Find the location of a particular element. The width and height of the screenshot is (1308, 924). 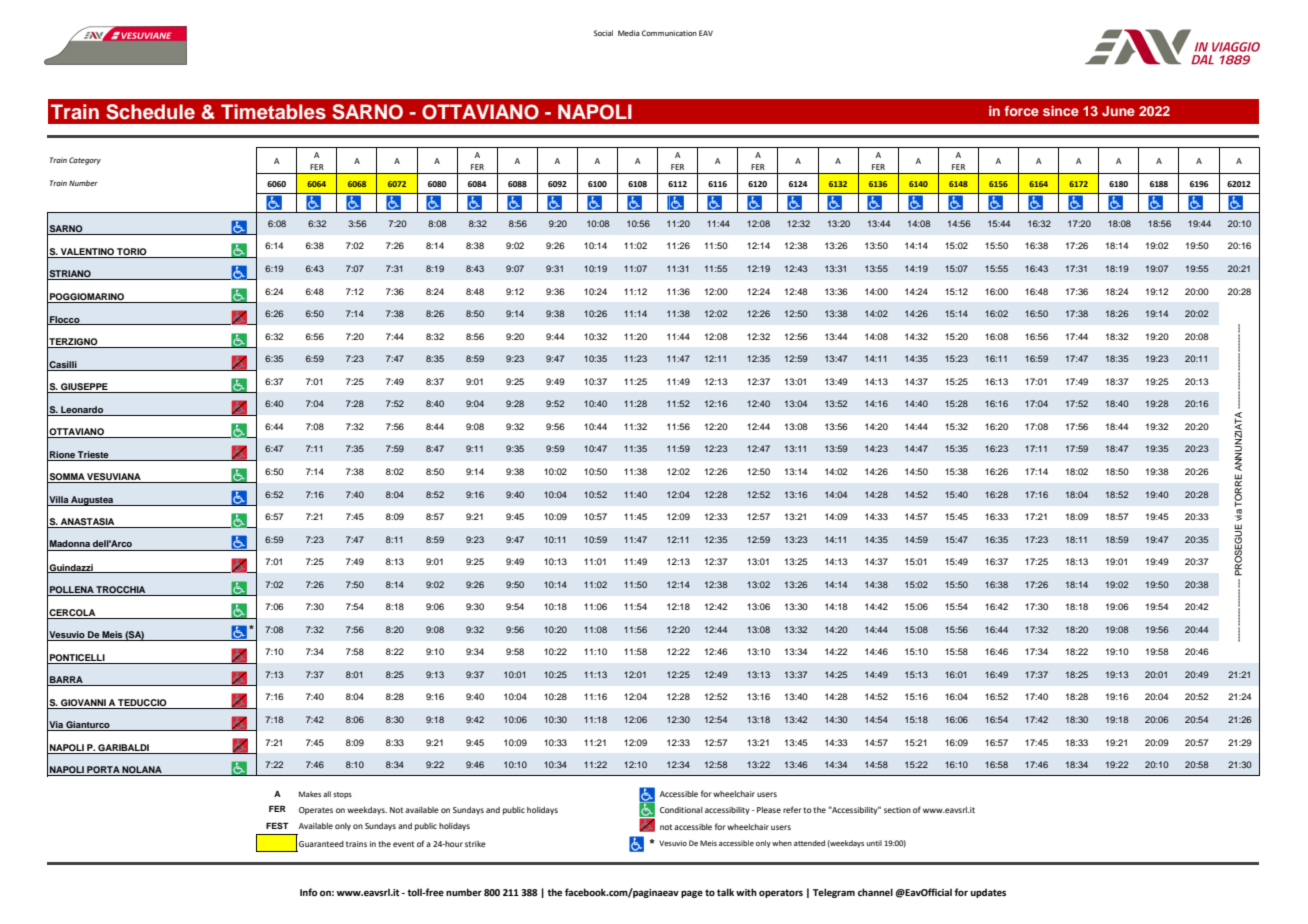

GIUSEPPE is located at coordinates (84, 388).
